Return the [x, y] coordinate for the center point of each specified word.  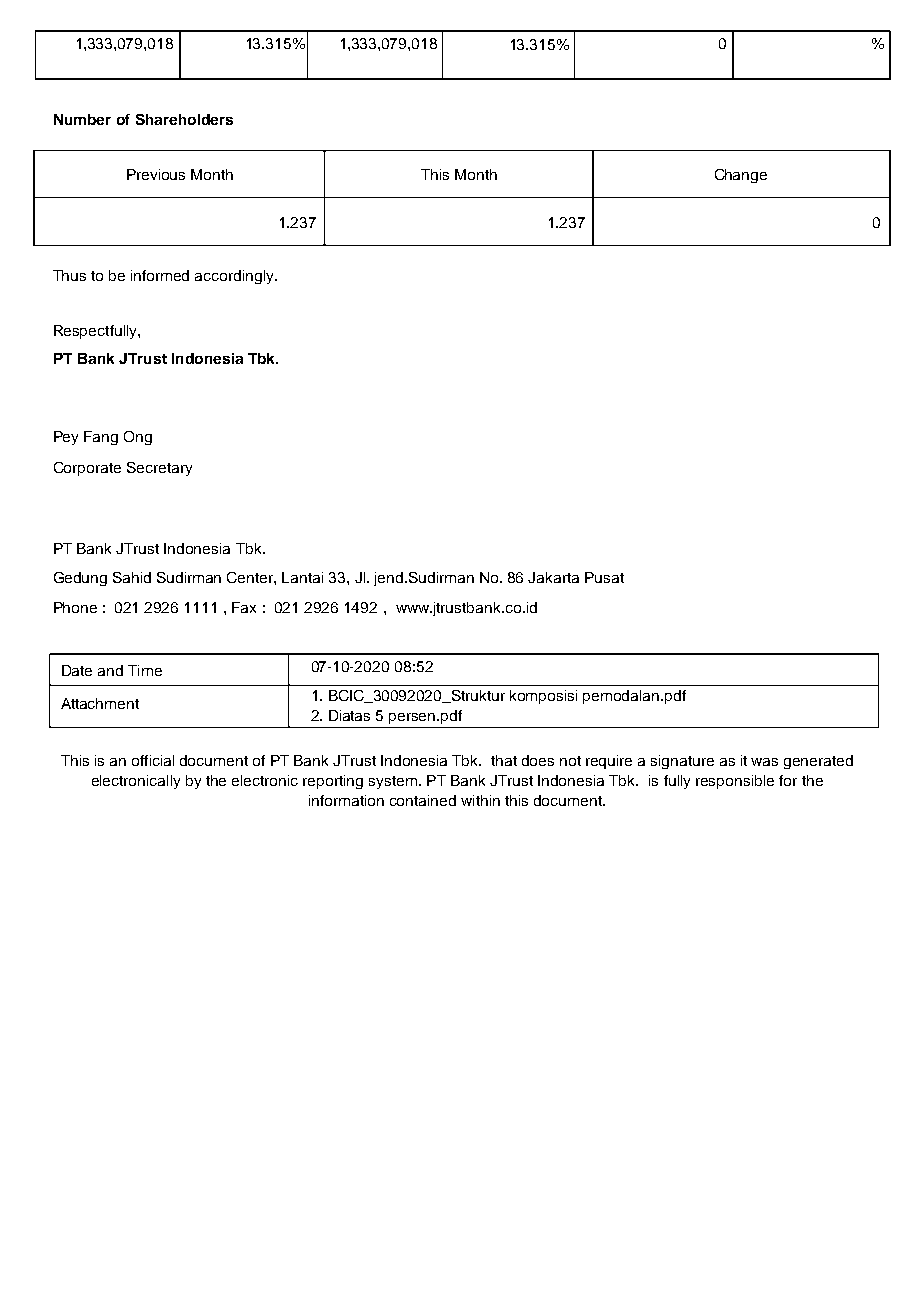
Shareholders [184, 119]
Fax [244, 607]
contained [423, 800]
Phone [75, 607]
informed [160, 275]
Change [741, 176]
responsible [735, 782]
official [153, 760]
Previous [156, 174]
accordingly [235, 277]
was [764, 762]
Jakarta [553, 577]
